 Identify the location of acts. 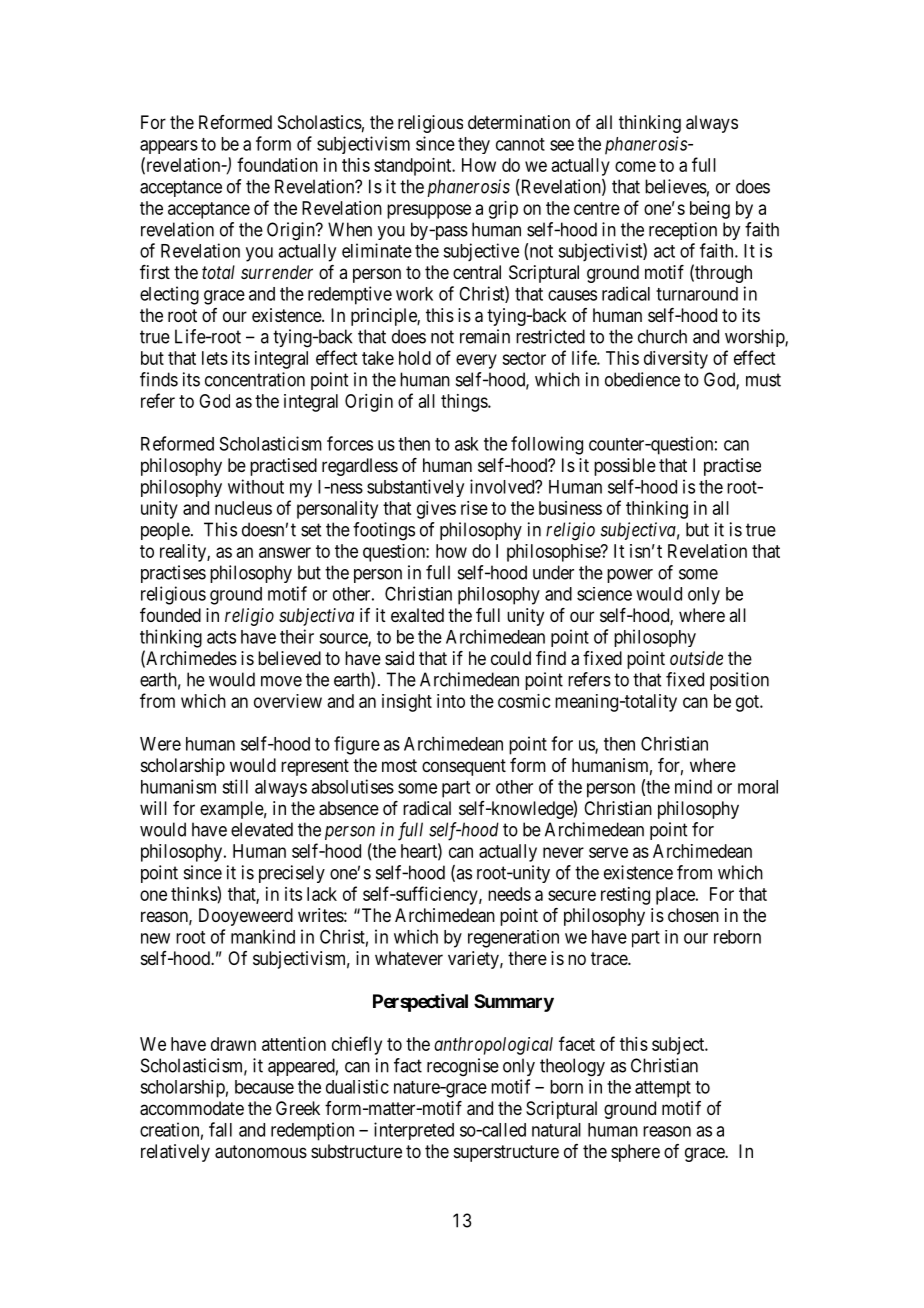
(221, 637).
